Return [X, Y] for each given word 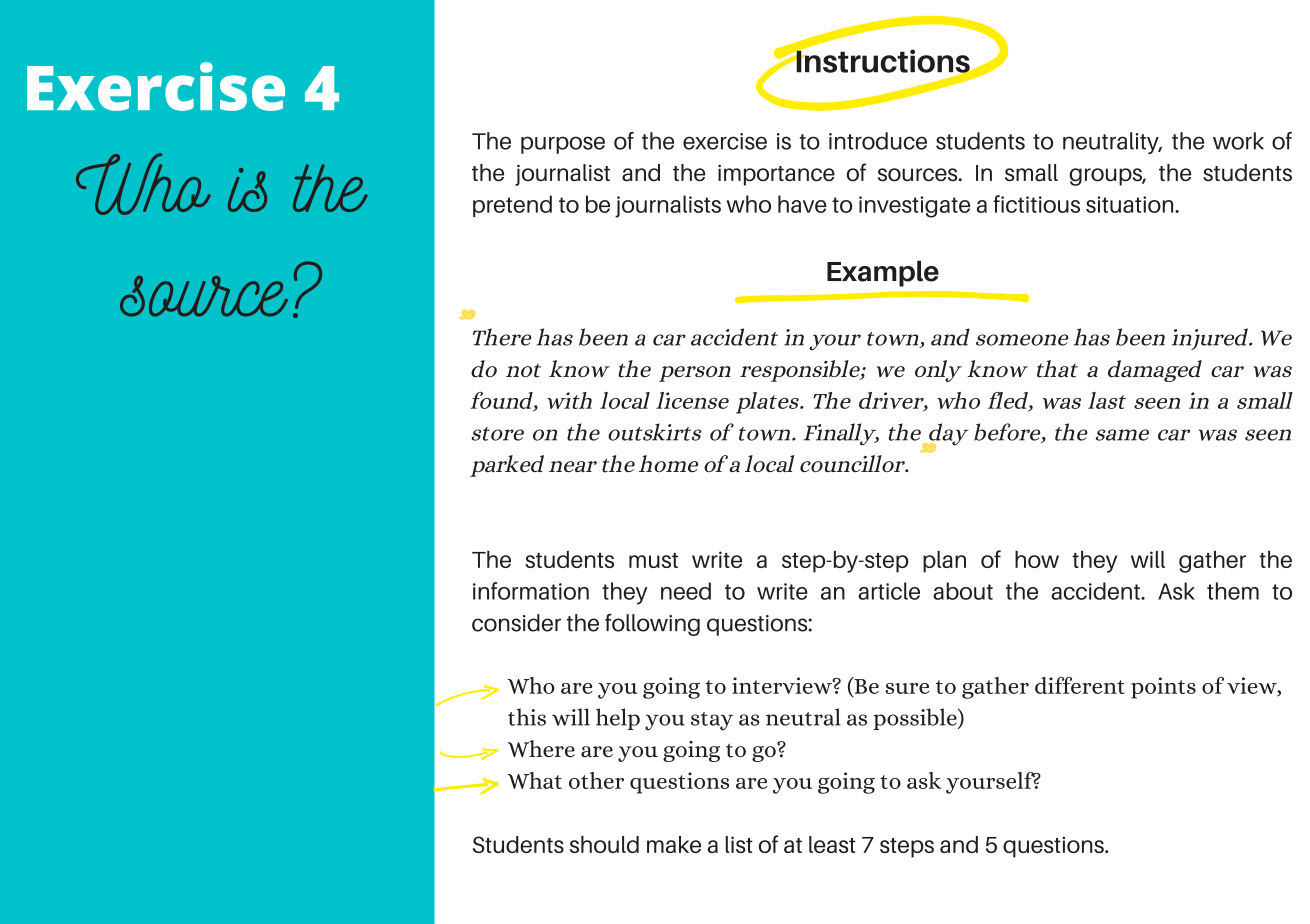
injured [1211, 339]
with [569, 400]
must [653, 560]
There [502, 337]
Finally [841, 434]
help [618, 719]
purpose [563, 145]
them [1233, 591]
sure [907, 688]
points [1163, 688]
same [1122, 435]
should [604, 844]
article [889, 591]
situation [1131, 204]
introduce [878, 141]
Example [883, 273]
